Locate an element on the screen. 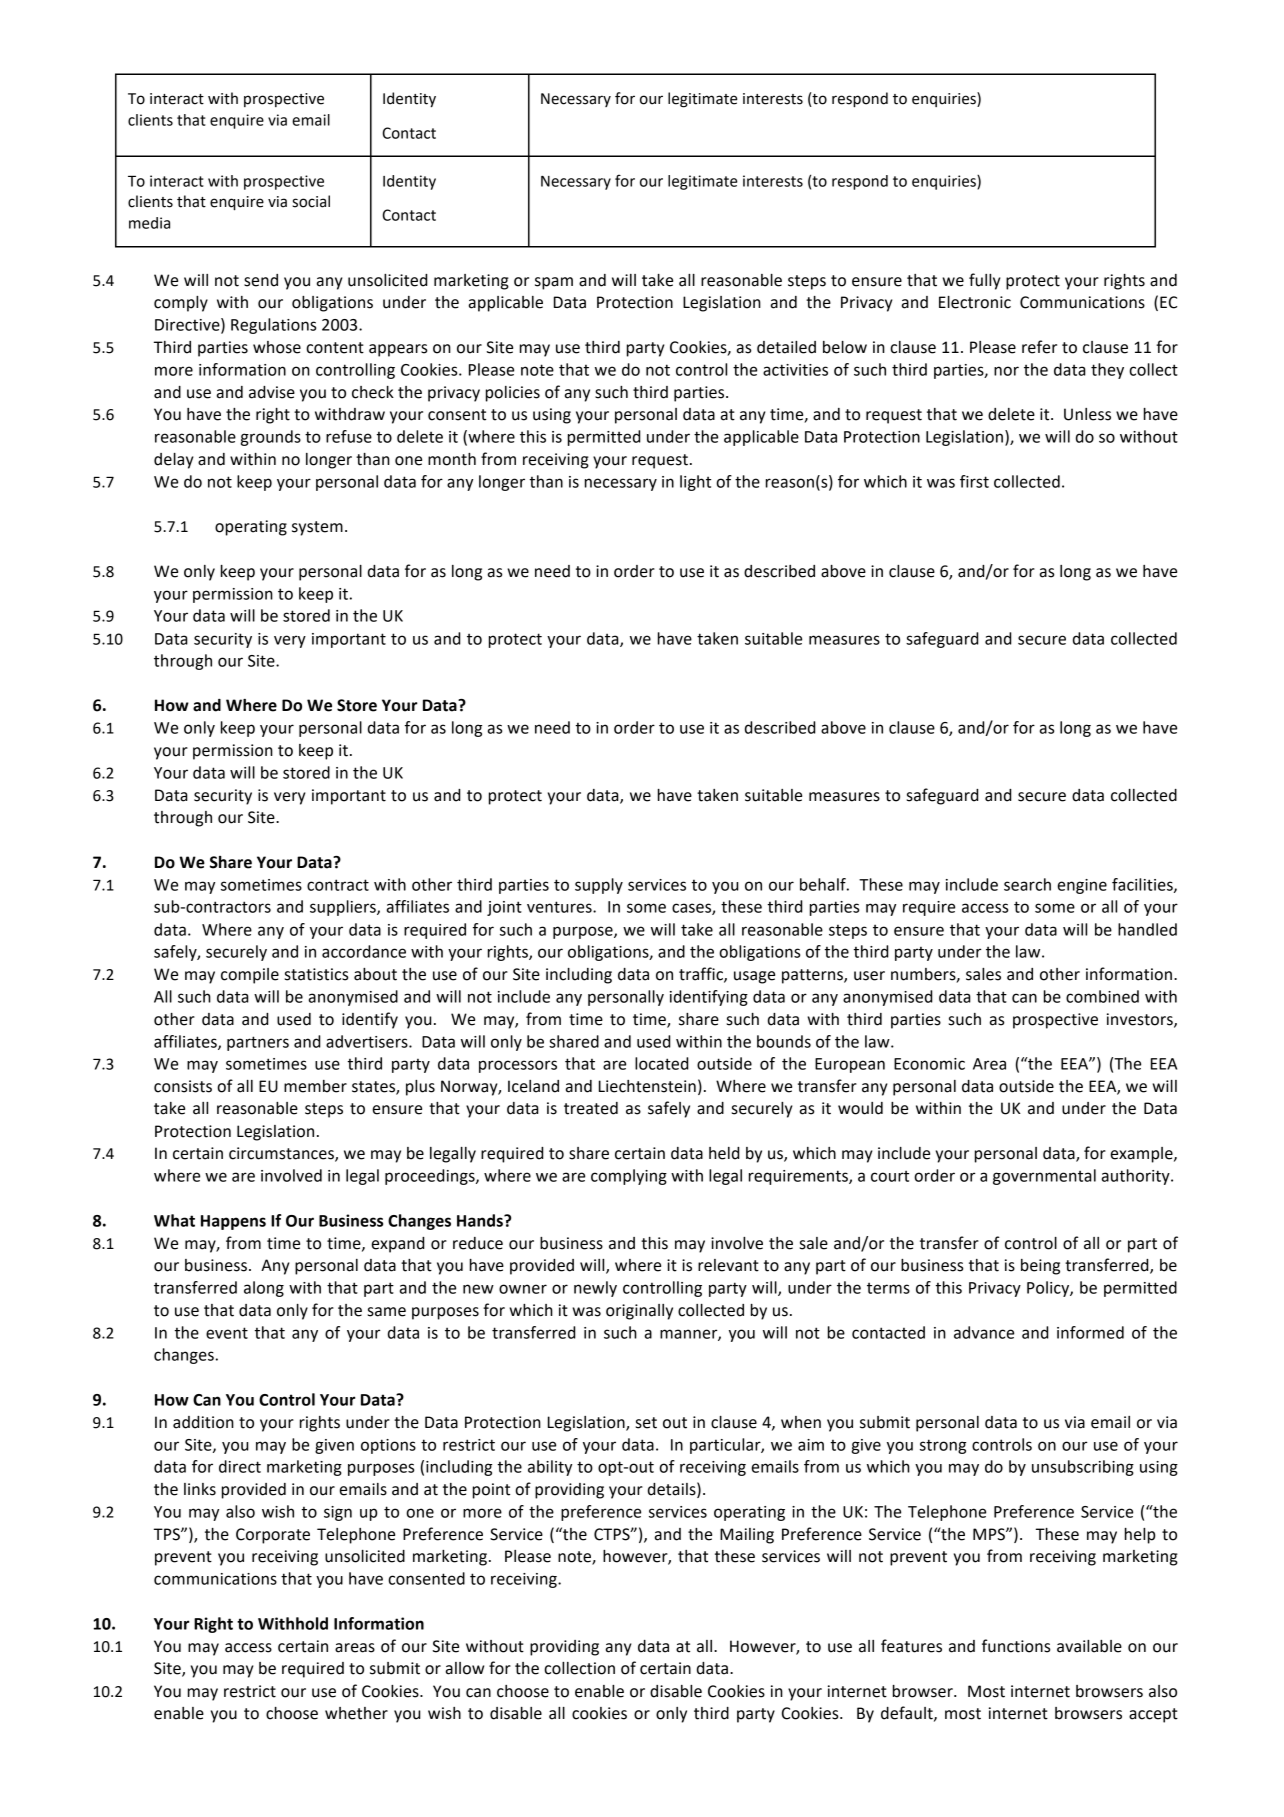 The height and width of the screenshot is (1817, 1284). fully is located at coordinates (985, 281).
